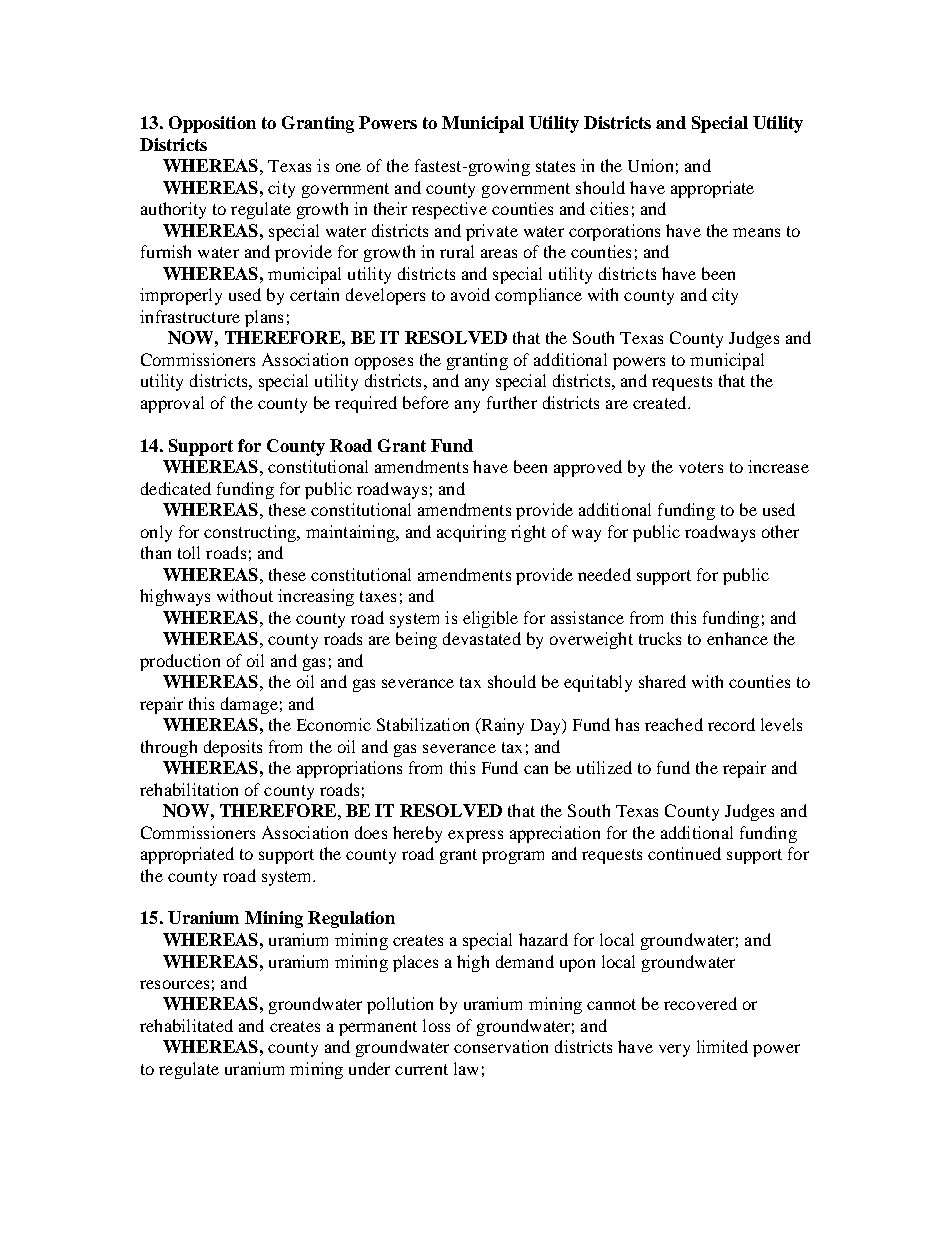 The image size is (952, 1233). I want to click on toll, so click(189, 552).
